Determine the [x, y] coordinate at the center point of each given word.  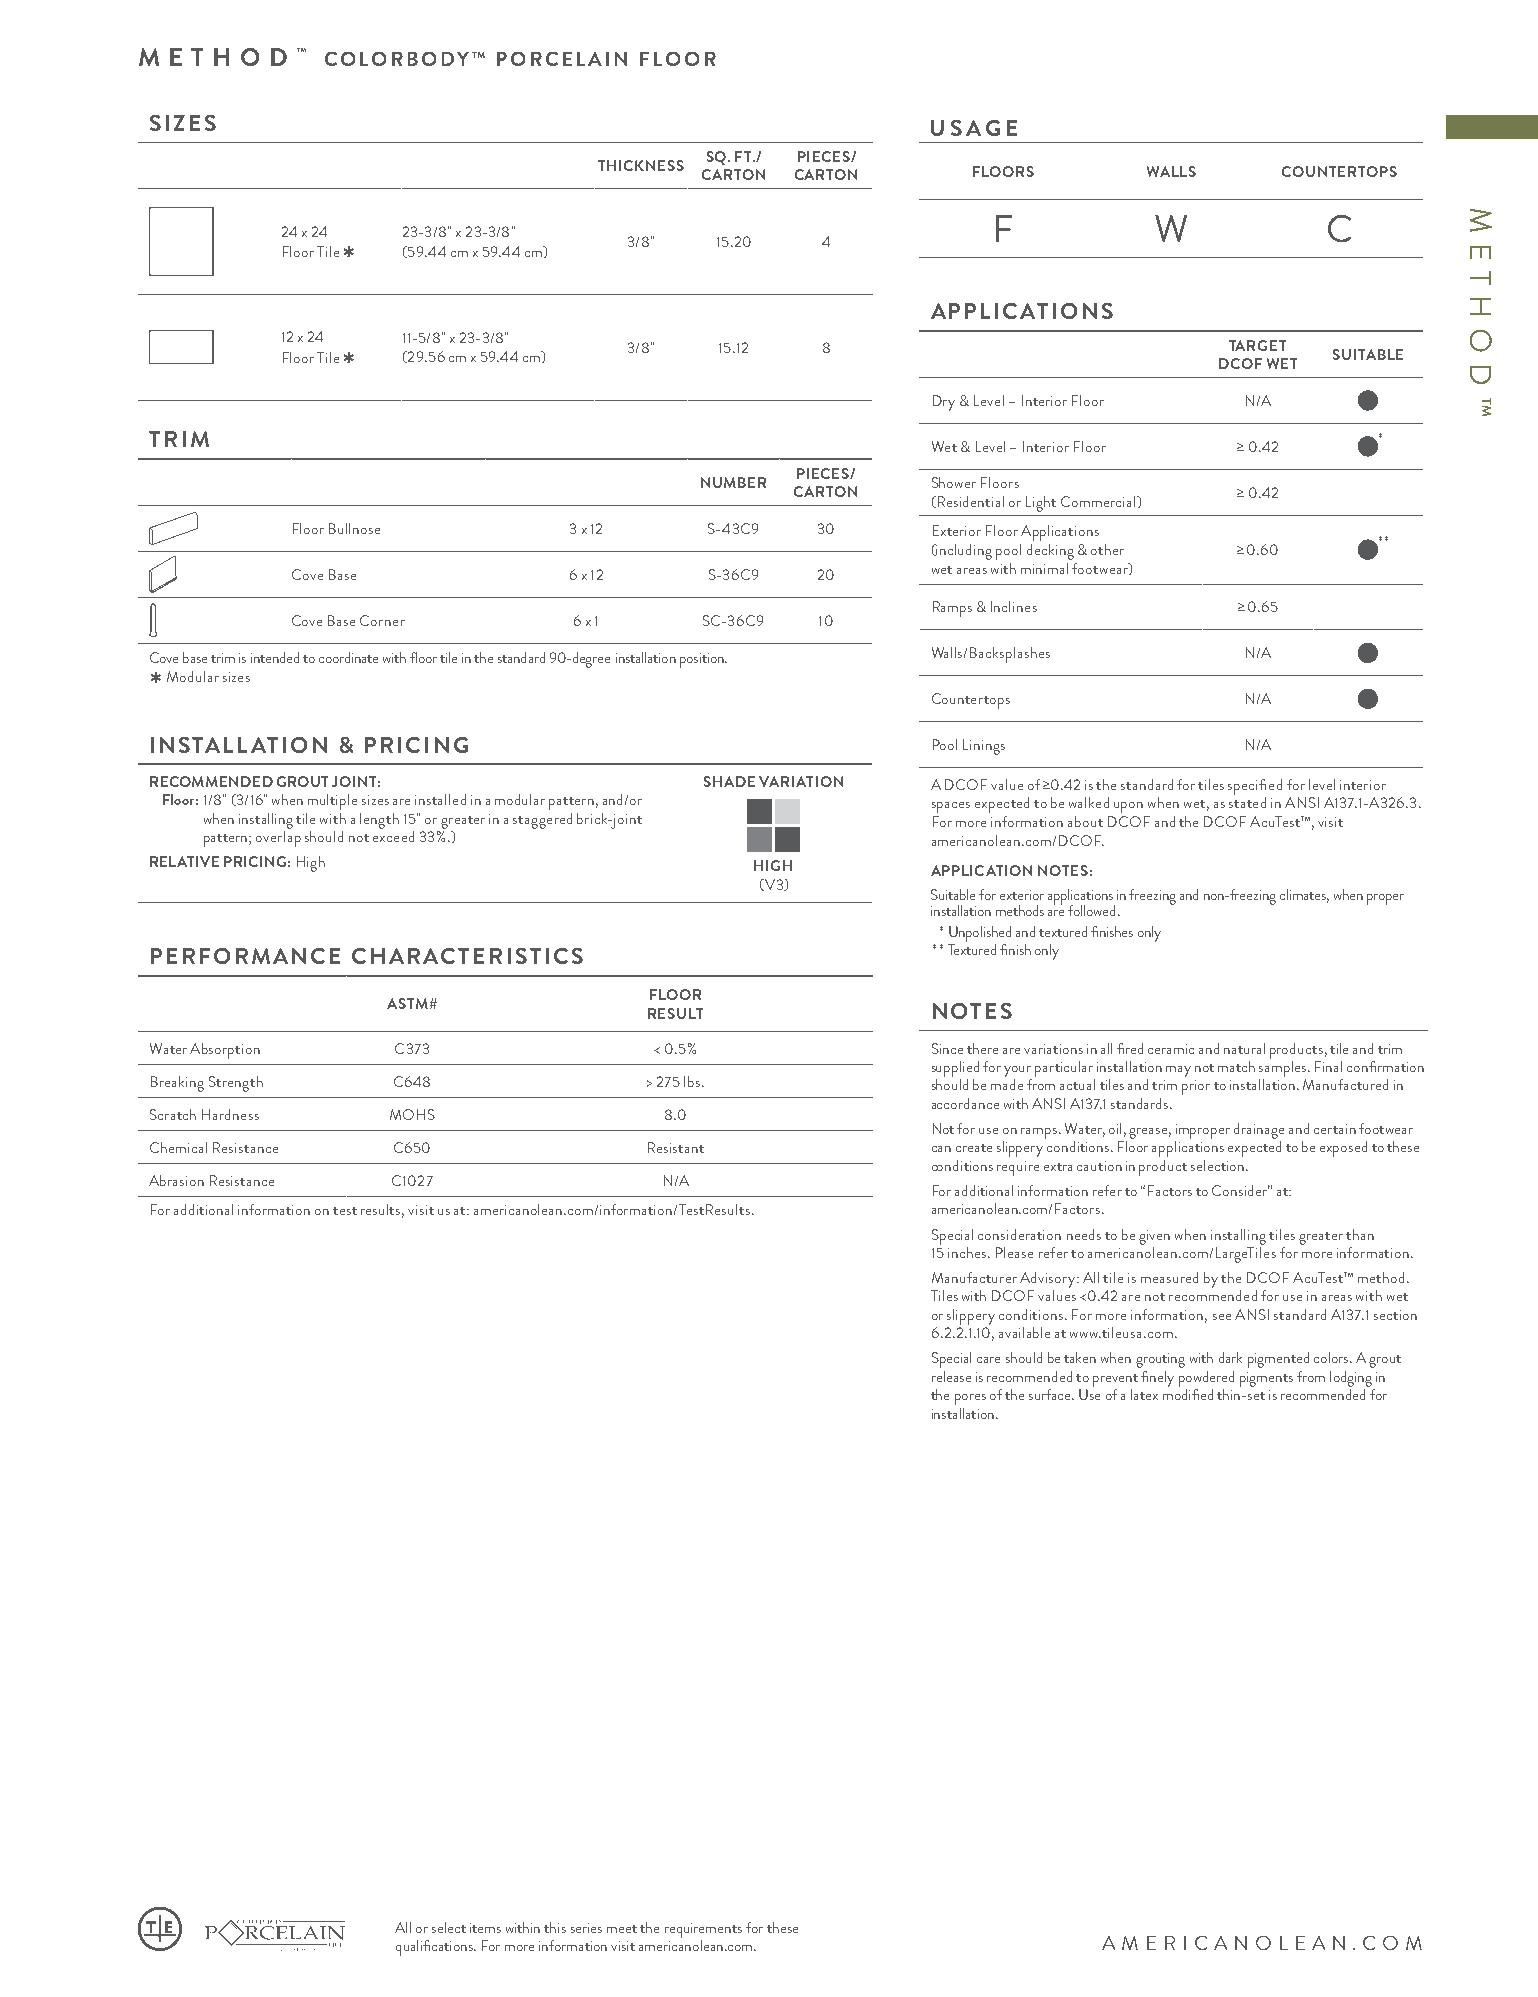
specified [1255, 787]
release [951, 1376]
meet [622, 1929]
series [586, 1928]
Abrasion [176, 1180]
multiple [332, 802]
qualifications [435, 1948]
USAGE [974, 128]
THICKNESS [641, 165]
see [1222, 1317]
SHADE [729, 781]
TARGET [1257, 345]
